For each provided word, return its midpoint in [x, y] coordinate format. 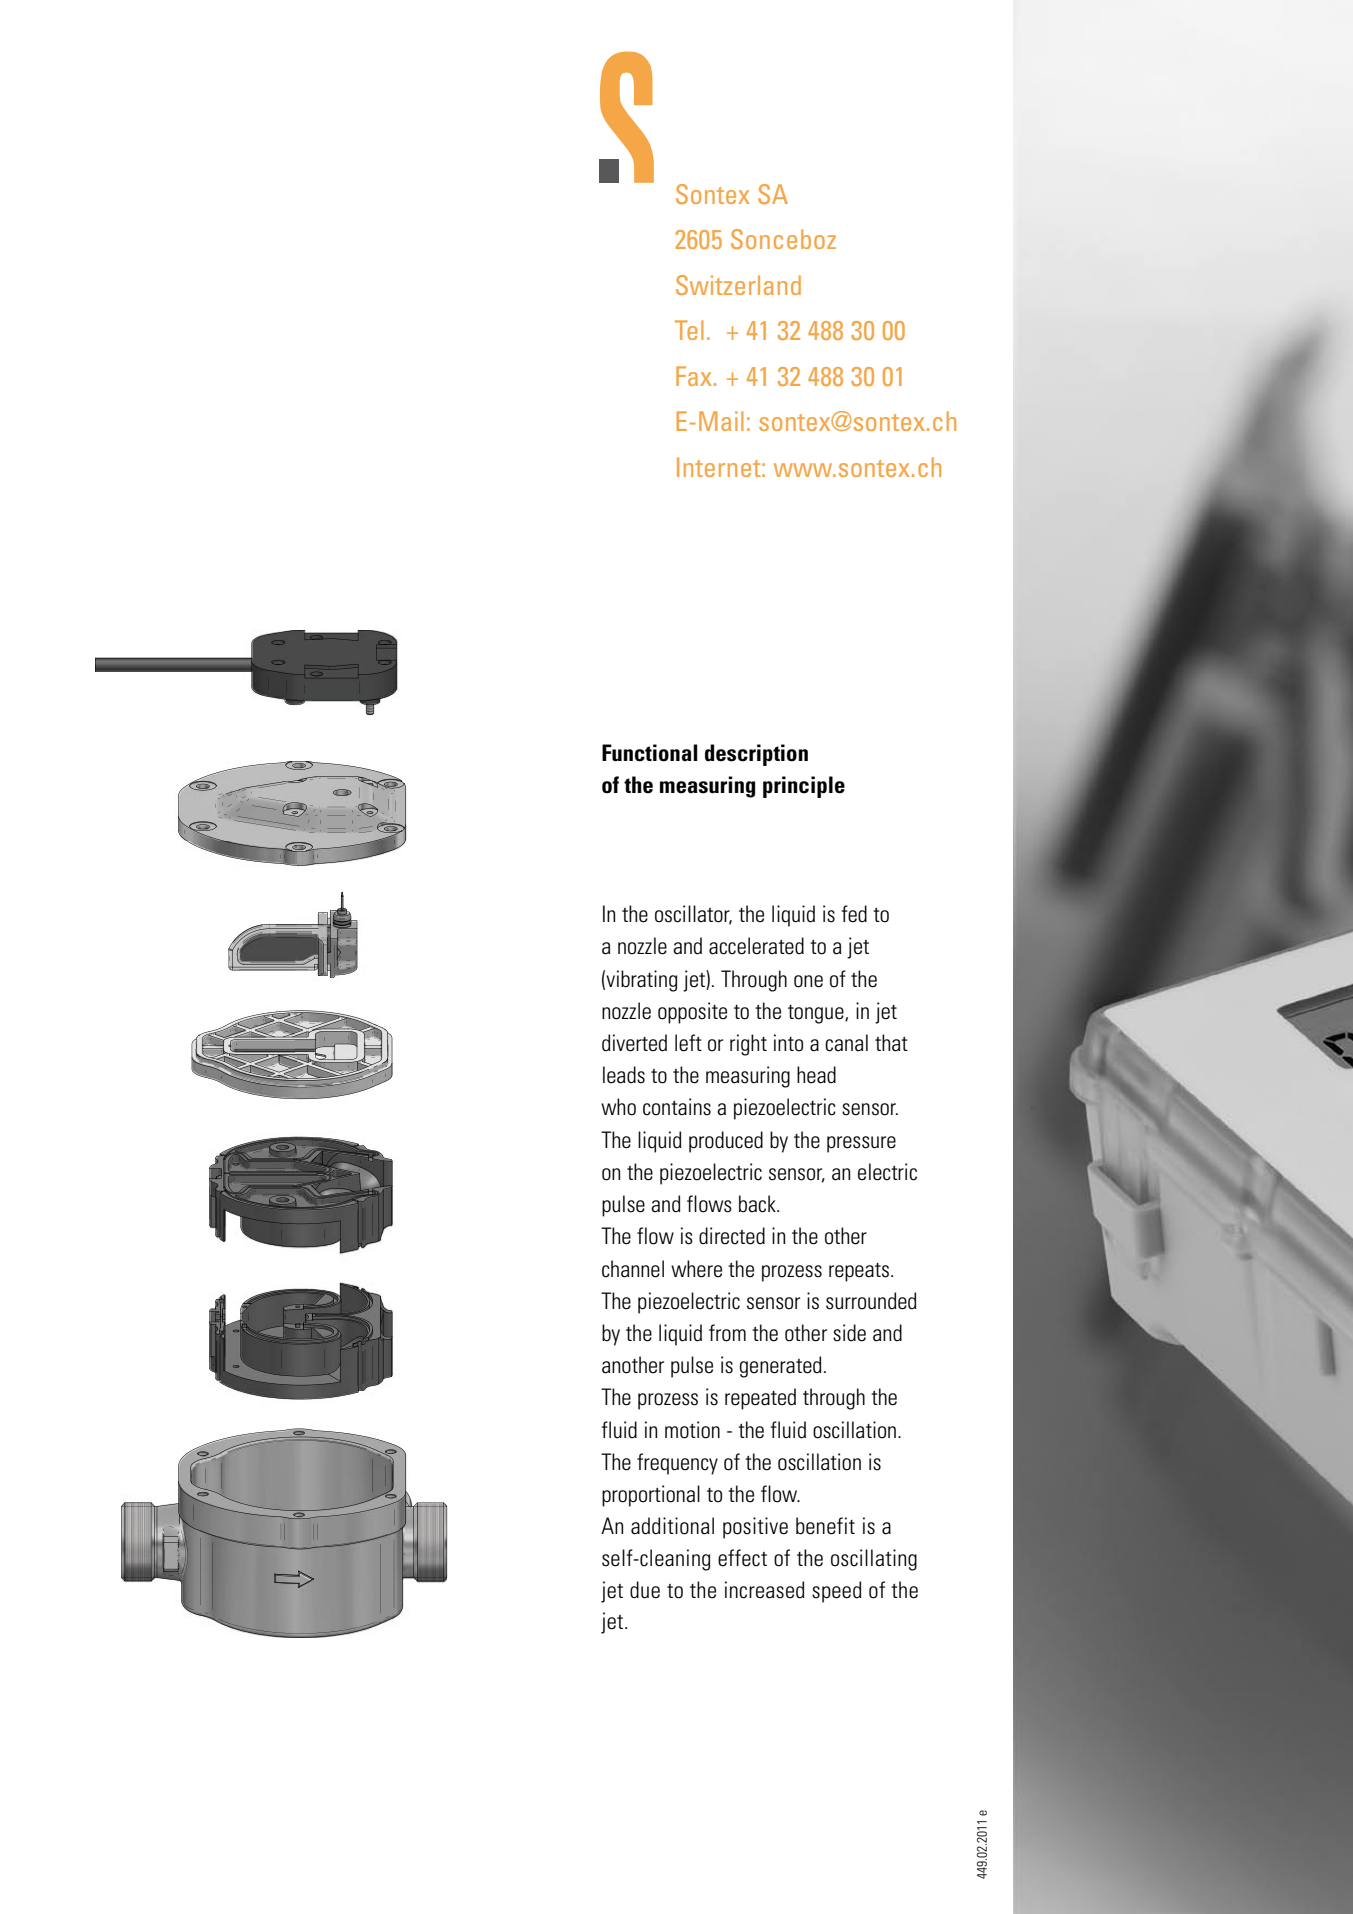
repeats [859, 1272]
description [756, 755]
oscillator [693, 915]
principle [804, 787]
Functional [650, 753]
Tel [689, 330]
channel [633, 1269]
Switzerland [738, 285]
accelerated [756, 946]
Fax [695, 376]
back [758, 1204]
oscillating [874, 1560]
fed [854, 914]
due [645, 1590]
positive [755, 1528]
